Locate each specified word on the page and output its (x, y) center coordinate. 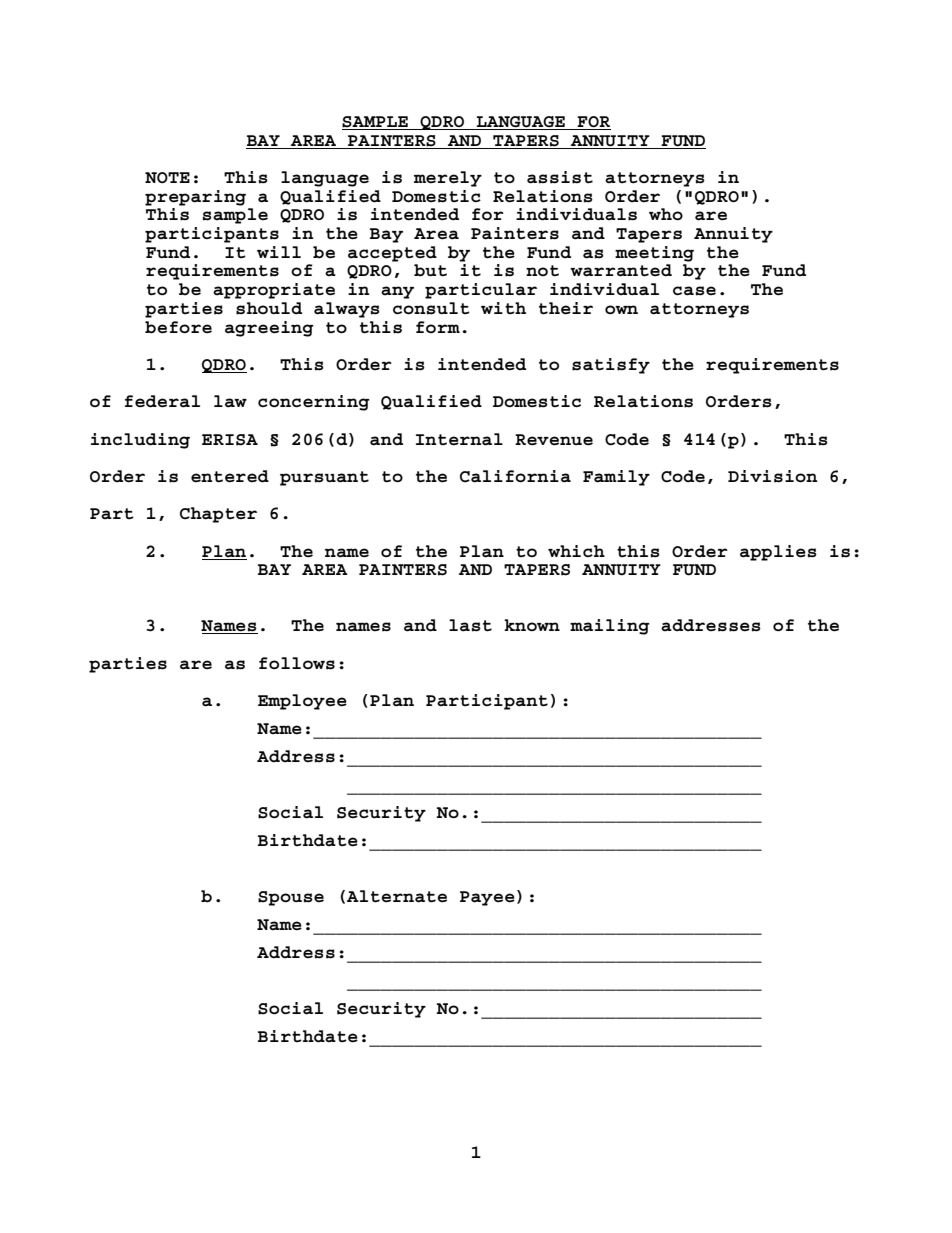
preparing (195, 198)
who (666, 214)
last (470, 625)
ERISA (230, 440)
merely (448, 179)
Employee (302, 702)
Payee (487, 898)
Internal (459, 439)
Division (773, 476)
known (532, 625)
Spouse (291, 898)
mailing (610, 627)
